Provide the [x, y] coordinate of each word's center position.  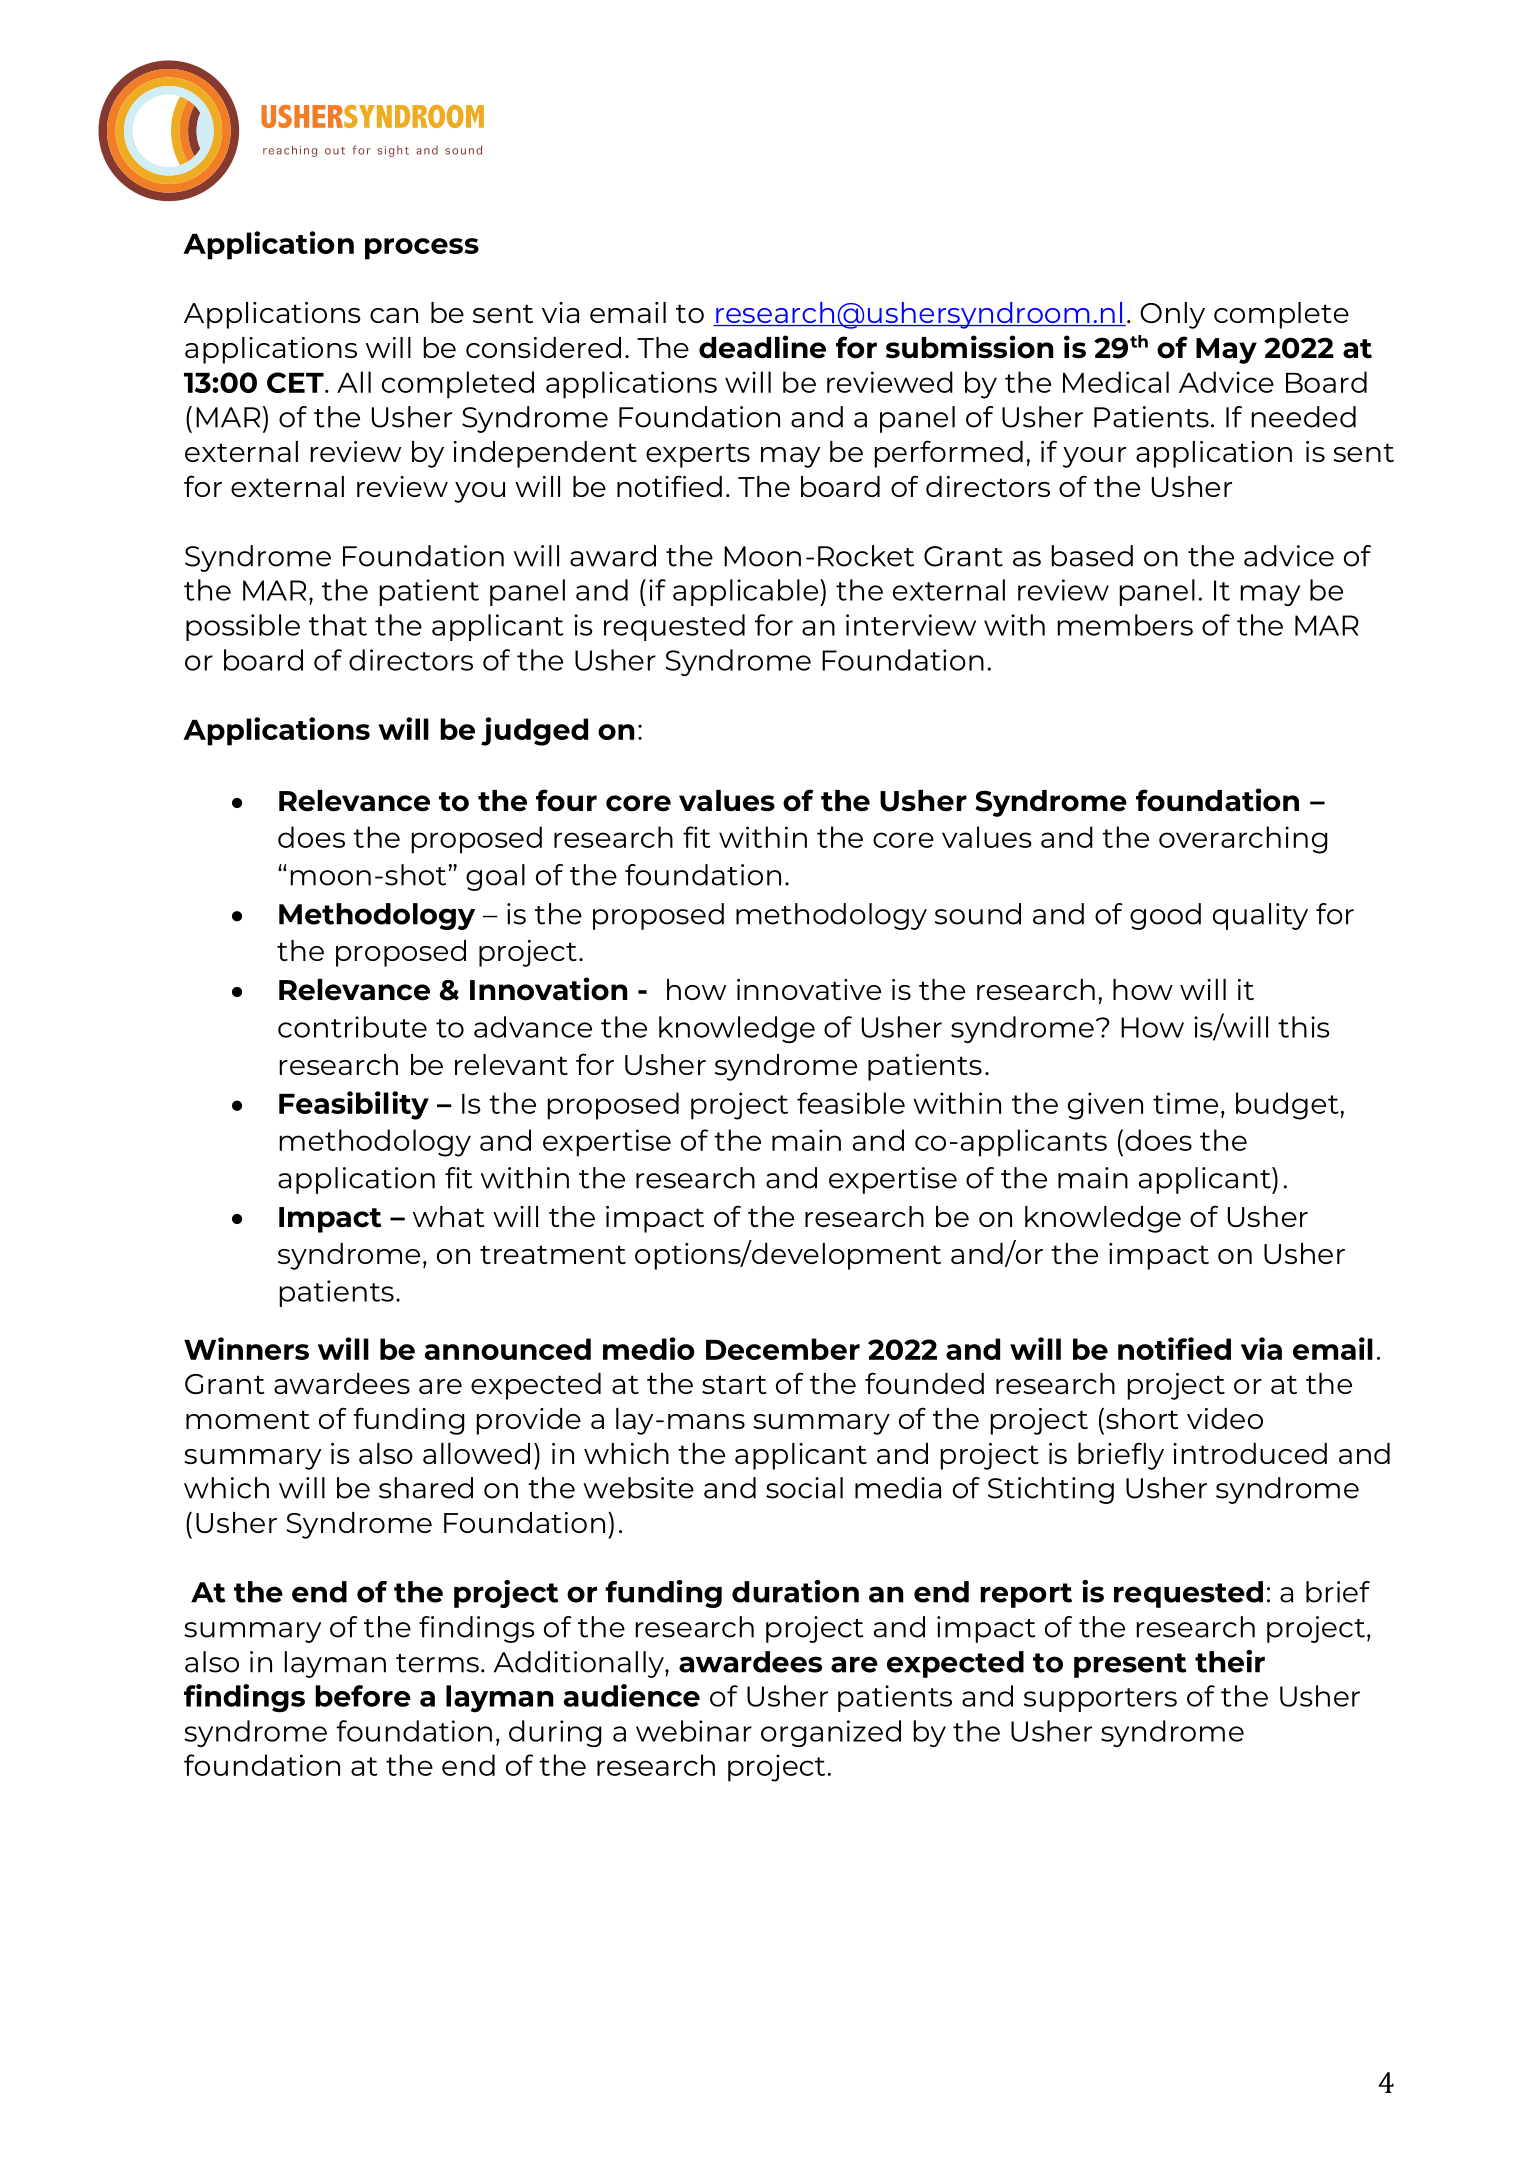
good [1165, 916]
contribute [352, 1027]
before [363, 1696]
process [422, 249]
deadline [762, 347]
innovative [809, 989]
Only [1172, 315]
